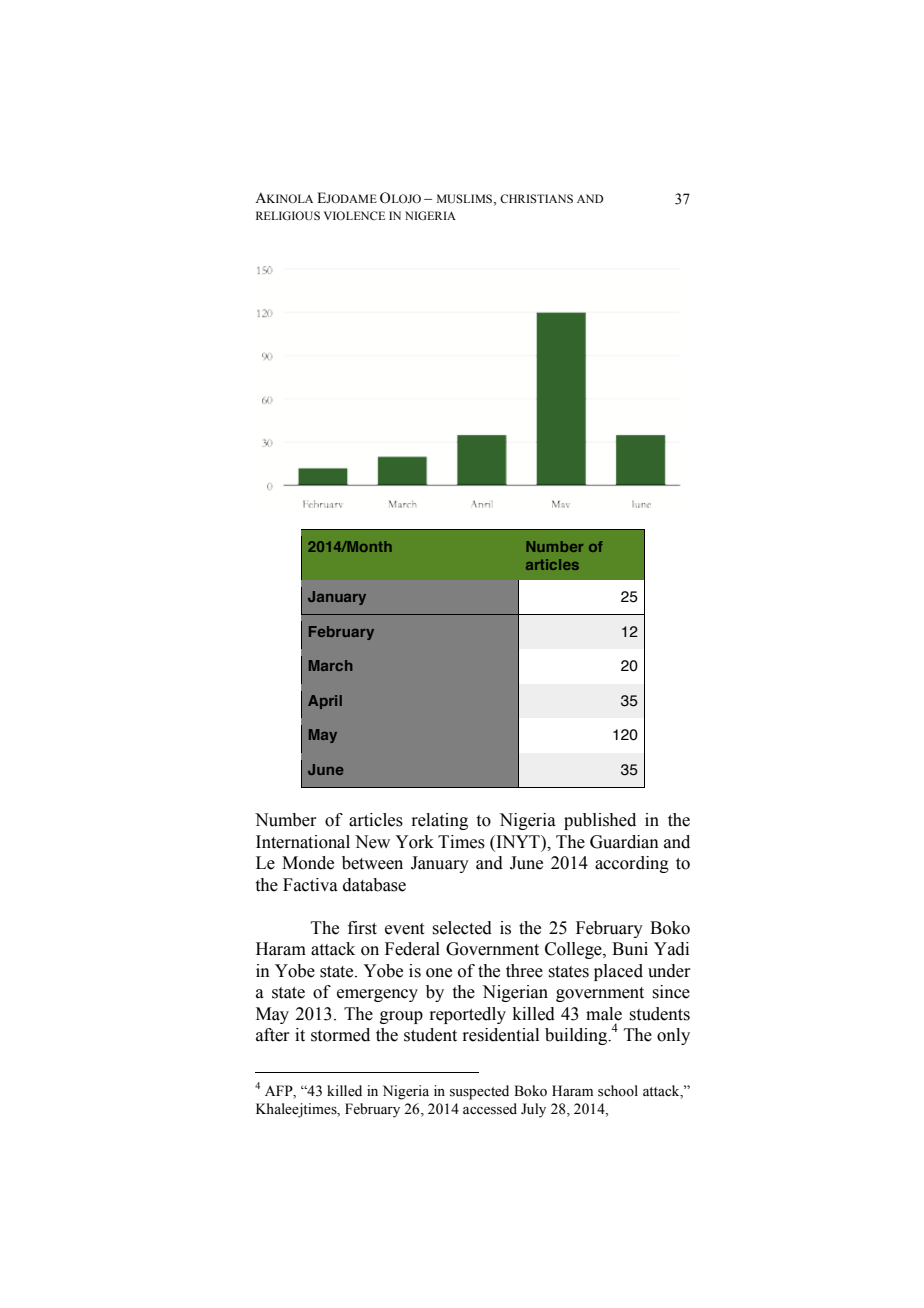 This page has width=924, height=1308. I want to click on stormed, so click(340, 1035).
